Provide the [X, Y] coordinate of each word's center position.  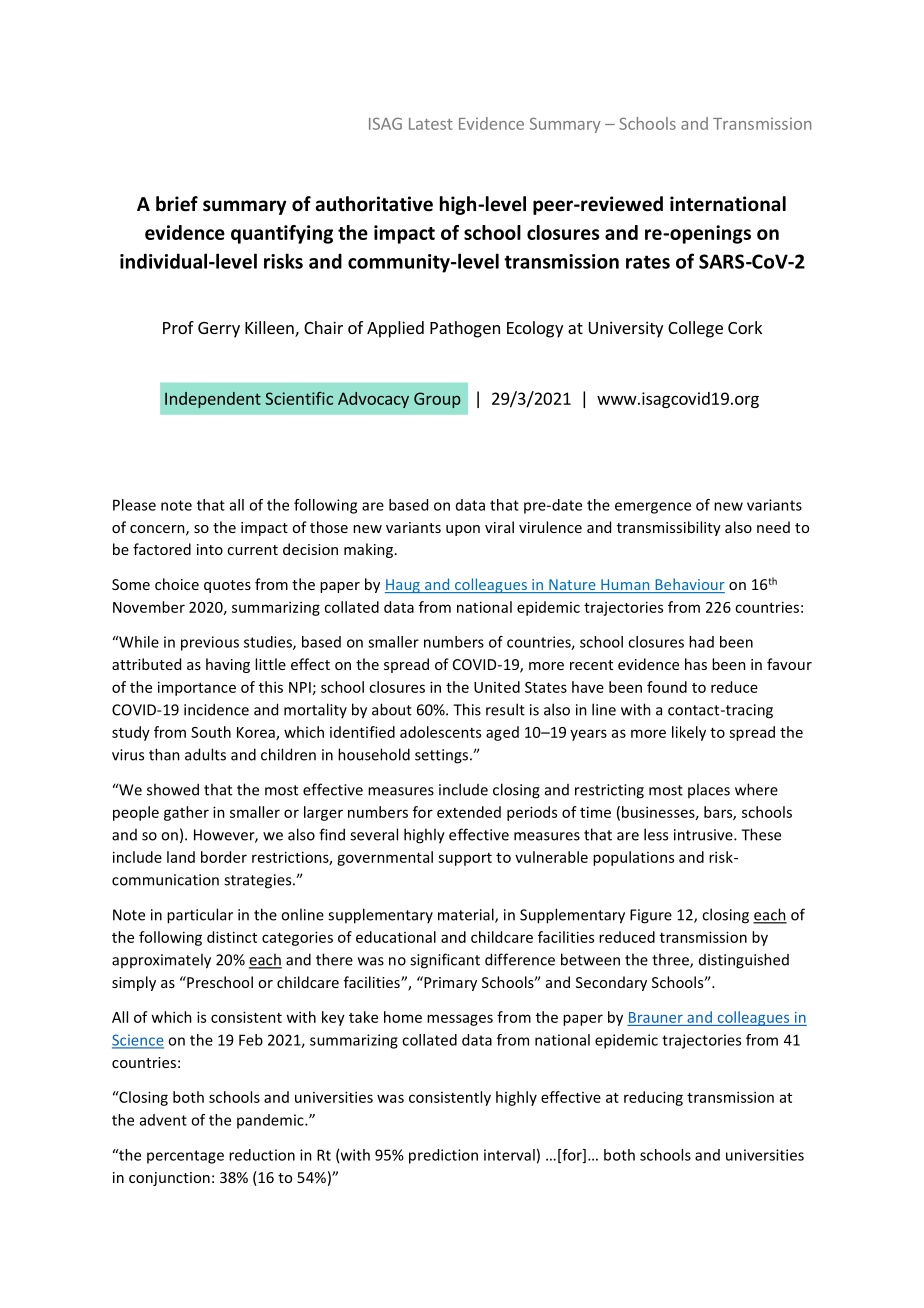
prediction [443, 1156]
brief [177, 204]
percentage [185, 1157]
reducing [653, 1098]
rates [648, 262]
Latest [431, 124]
